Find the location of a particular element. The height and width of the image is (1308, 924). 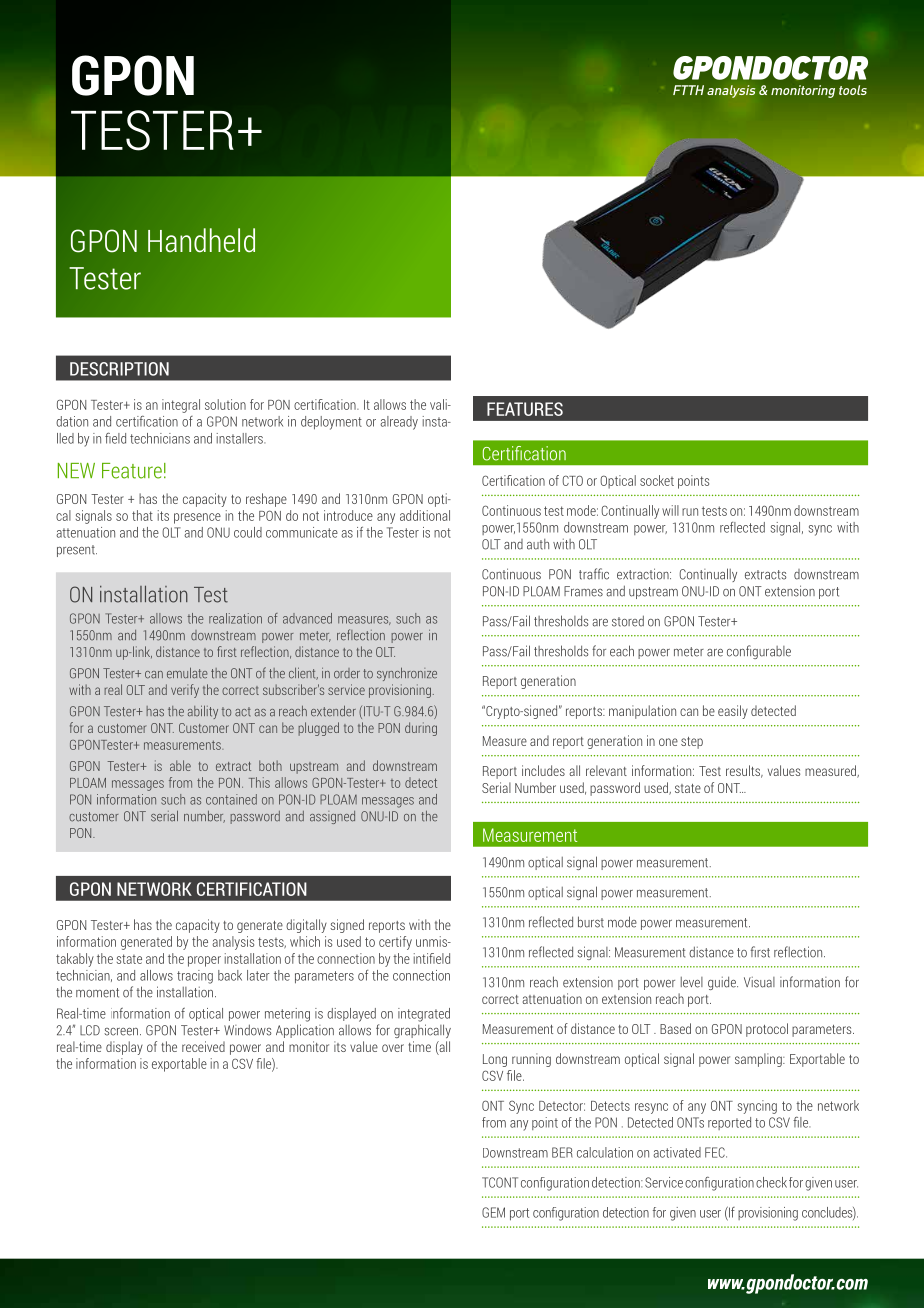

ability is located at coordinates (203, 712).
